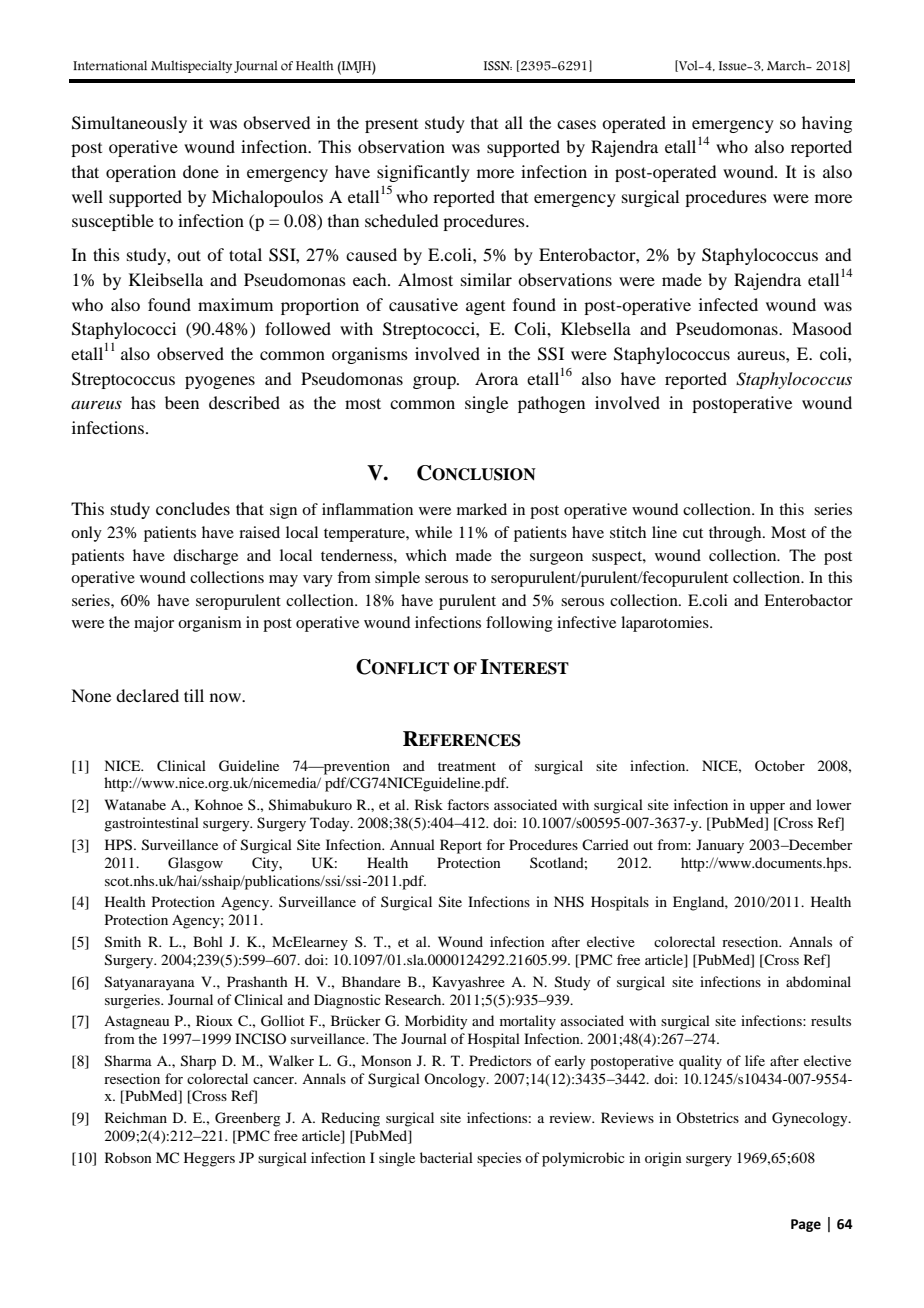 This image has height=1308, width=924. I want to click on Robson, so click(128, 1157).
